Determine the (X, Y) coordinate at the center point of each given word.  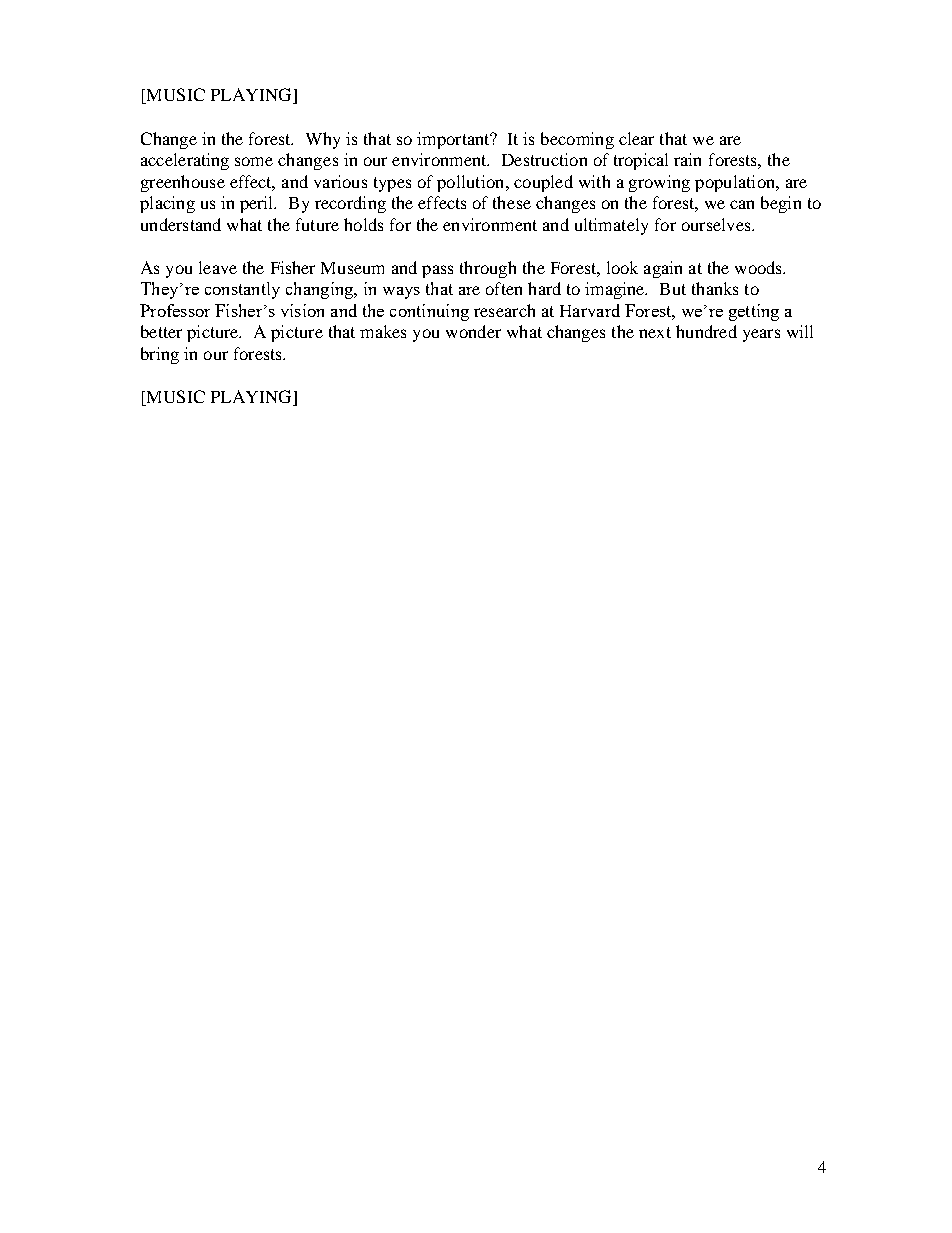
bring (160, 355)
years (761, 335)
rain (687, 159)
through (488, 269)
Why (323, 140)
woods (760, 267)
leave (218, 267)
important (454, 140)
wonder (473, 331)
